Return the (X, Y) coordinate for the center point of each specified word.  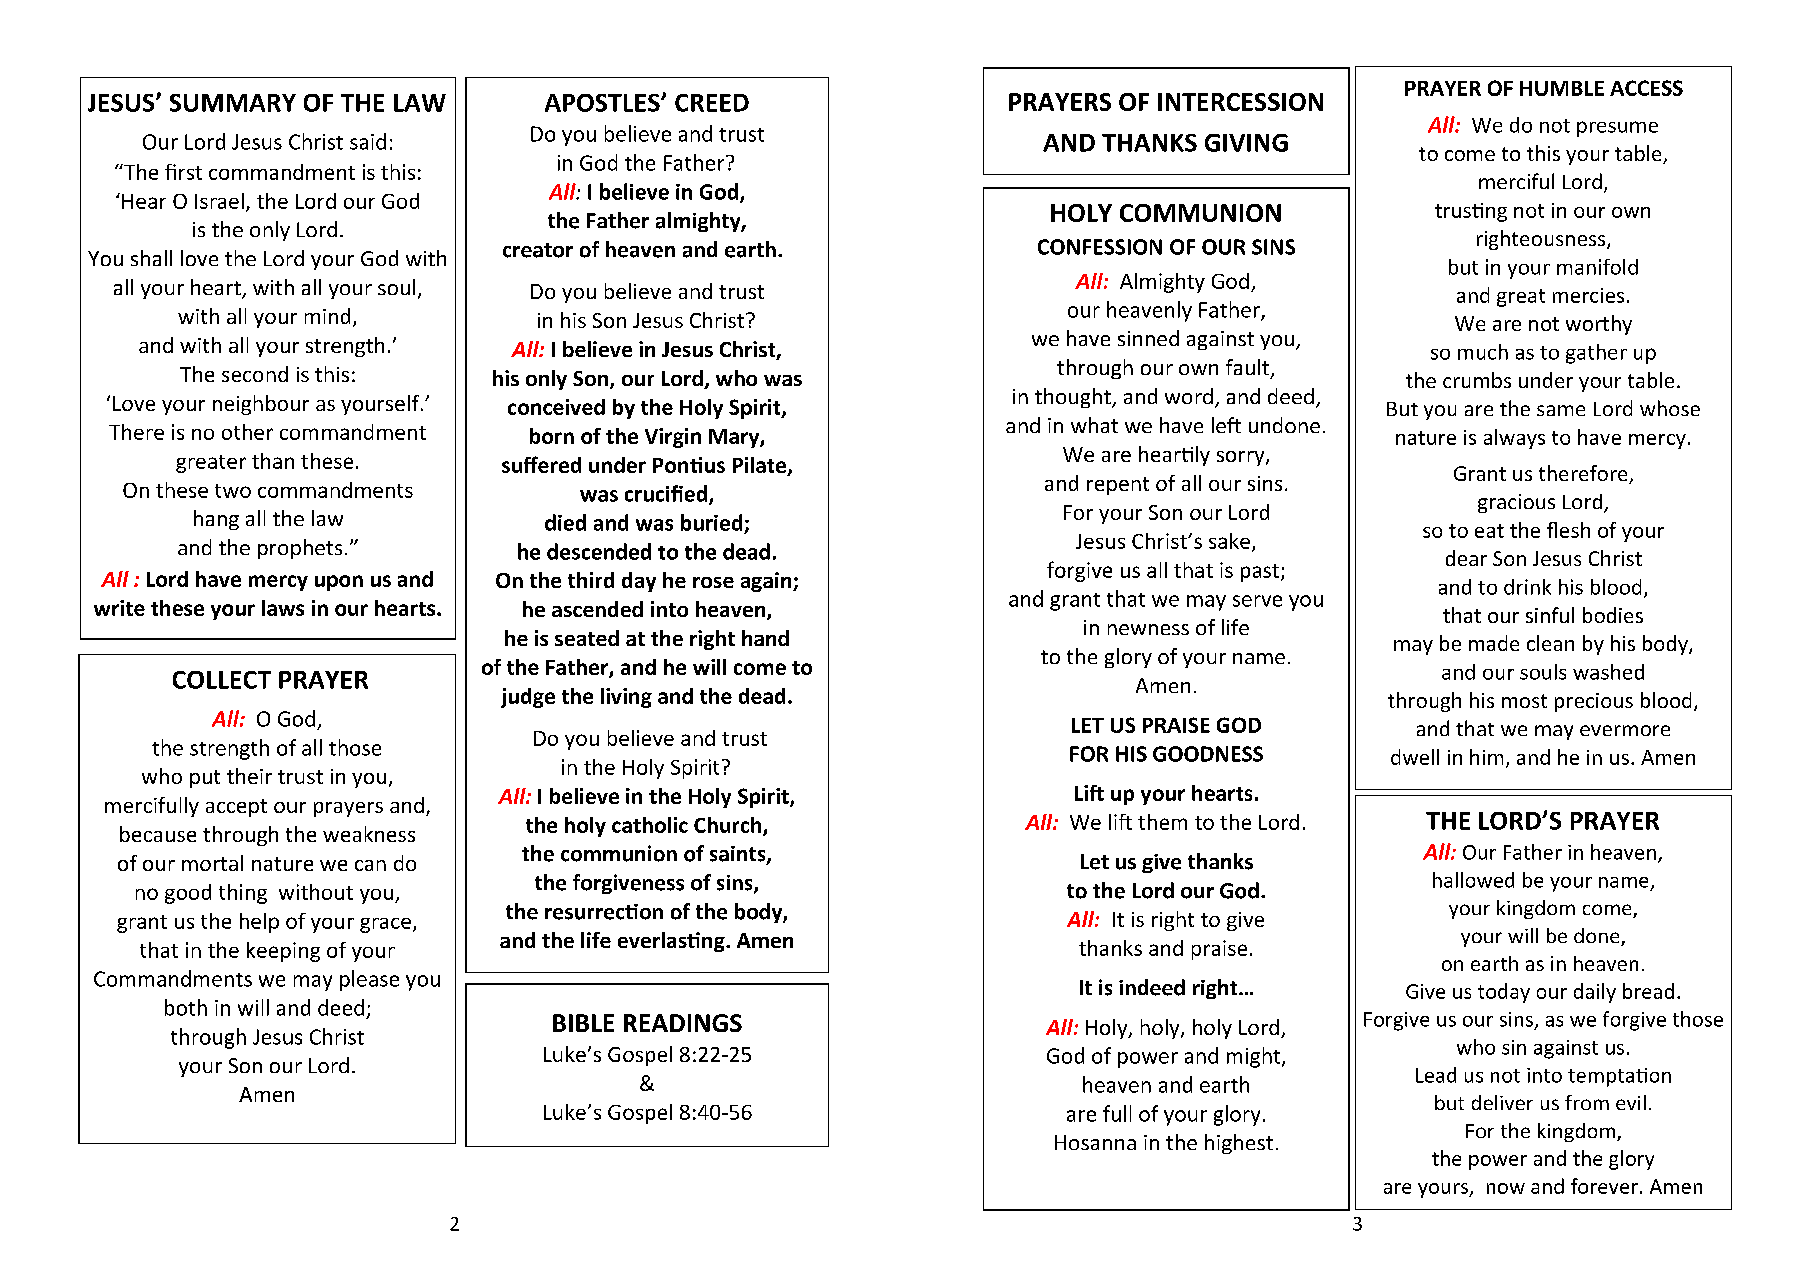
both (186, 1007)
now (1506, 1188)
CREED (712, 103)
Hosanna (1095, 1142)
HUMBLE (1562, 88)
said (368, 141)
